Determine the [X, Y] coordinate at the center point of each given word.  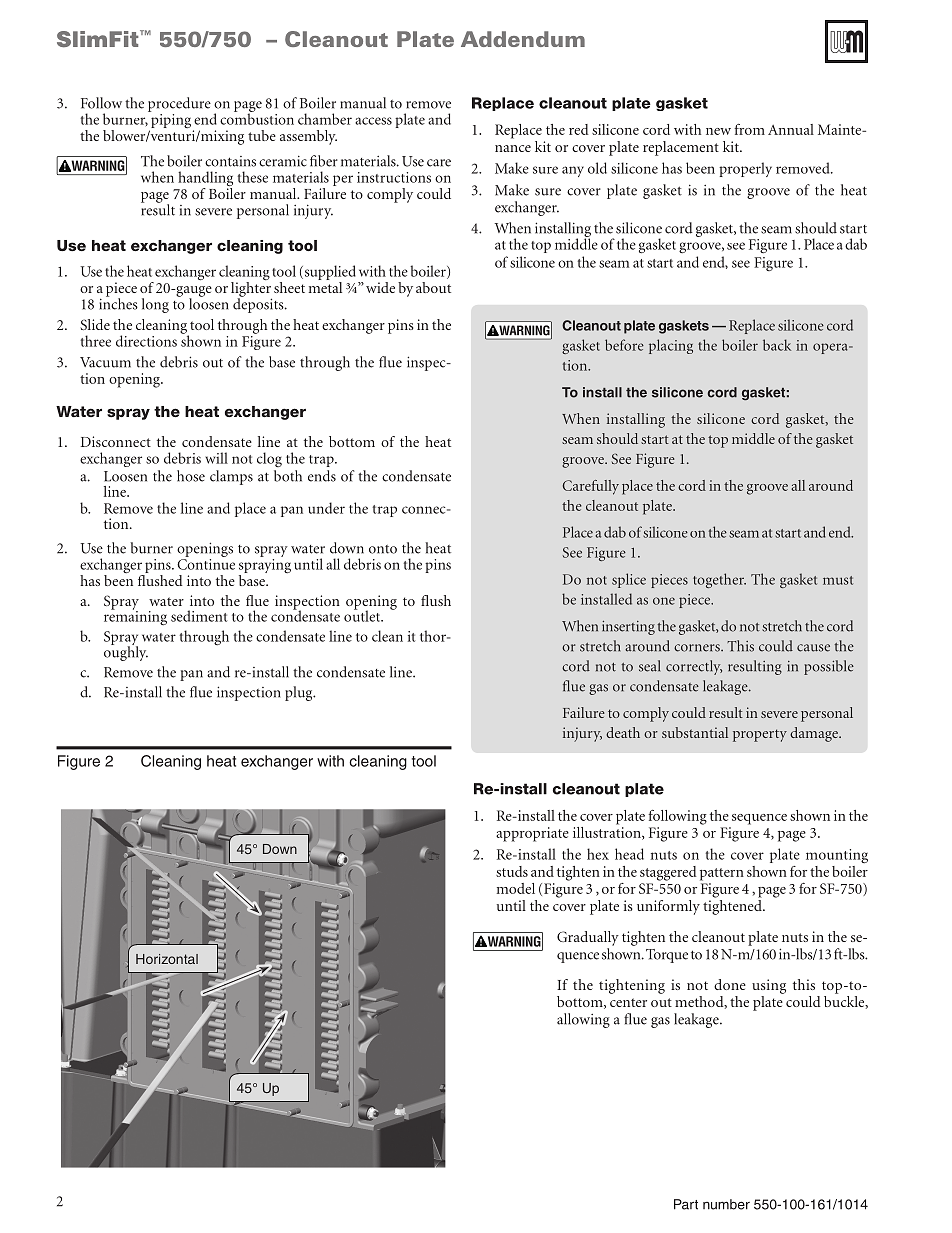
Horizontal [167, 959]
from [749, 129]
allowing [583, 1020]
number [726, 1204]
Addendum [523, 39]
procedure [179, 104]
